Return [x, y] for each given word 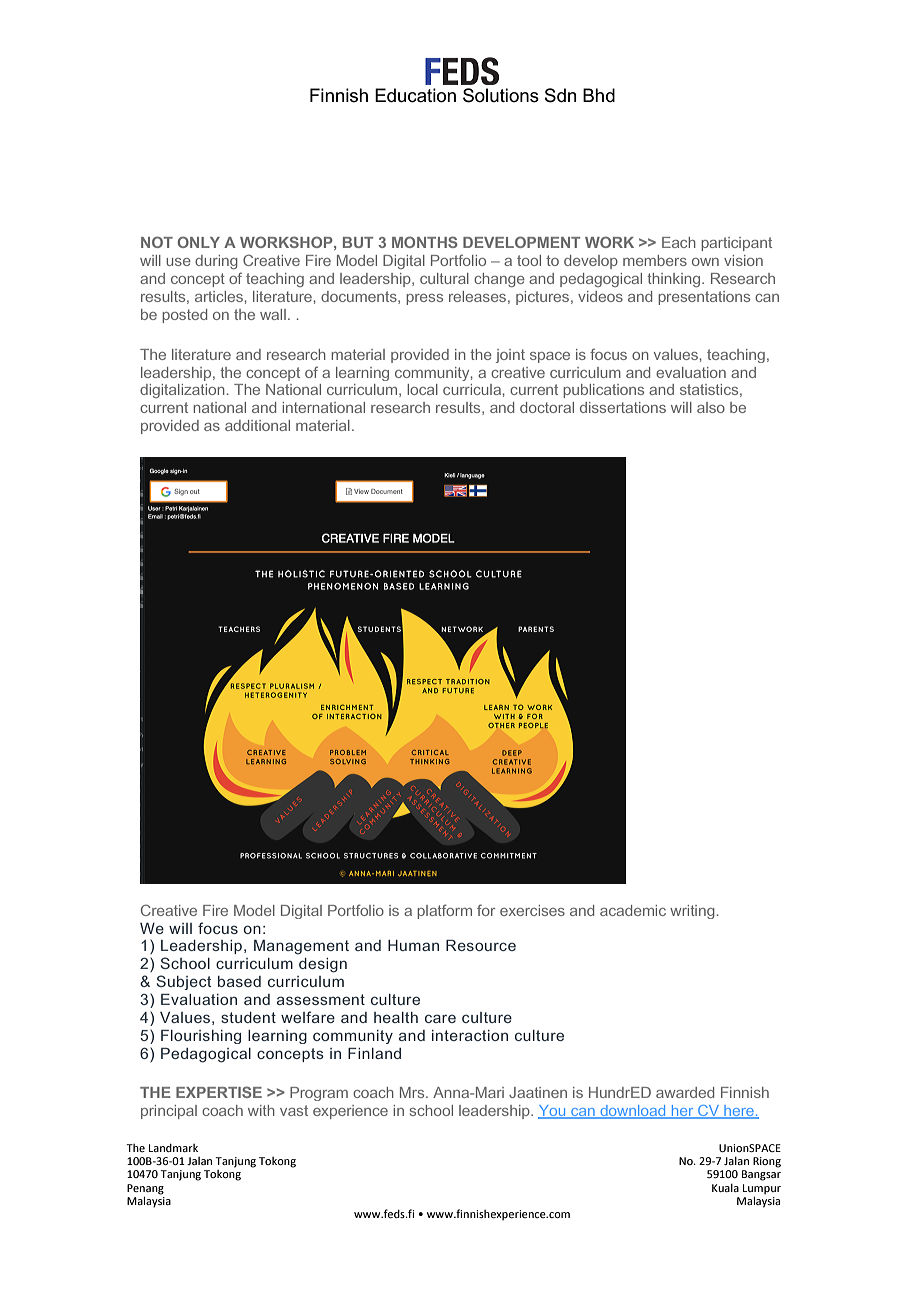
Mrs [413, 1092]
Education [415, 95]
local [422, 389]
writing [692, 912]
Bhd [599, 95]
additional [257, 425]
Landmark [173, 1148]
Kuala [725, 1188]
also [711, 407]
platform [444, 911]
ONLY [198, 242]
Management [301, 947]
